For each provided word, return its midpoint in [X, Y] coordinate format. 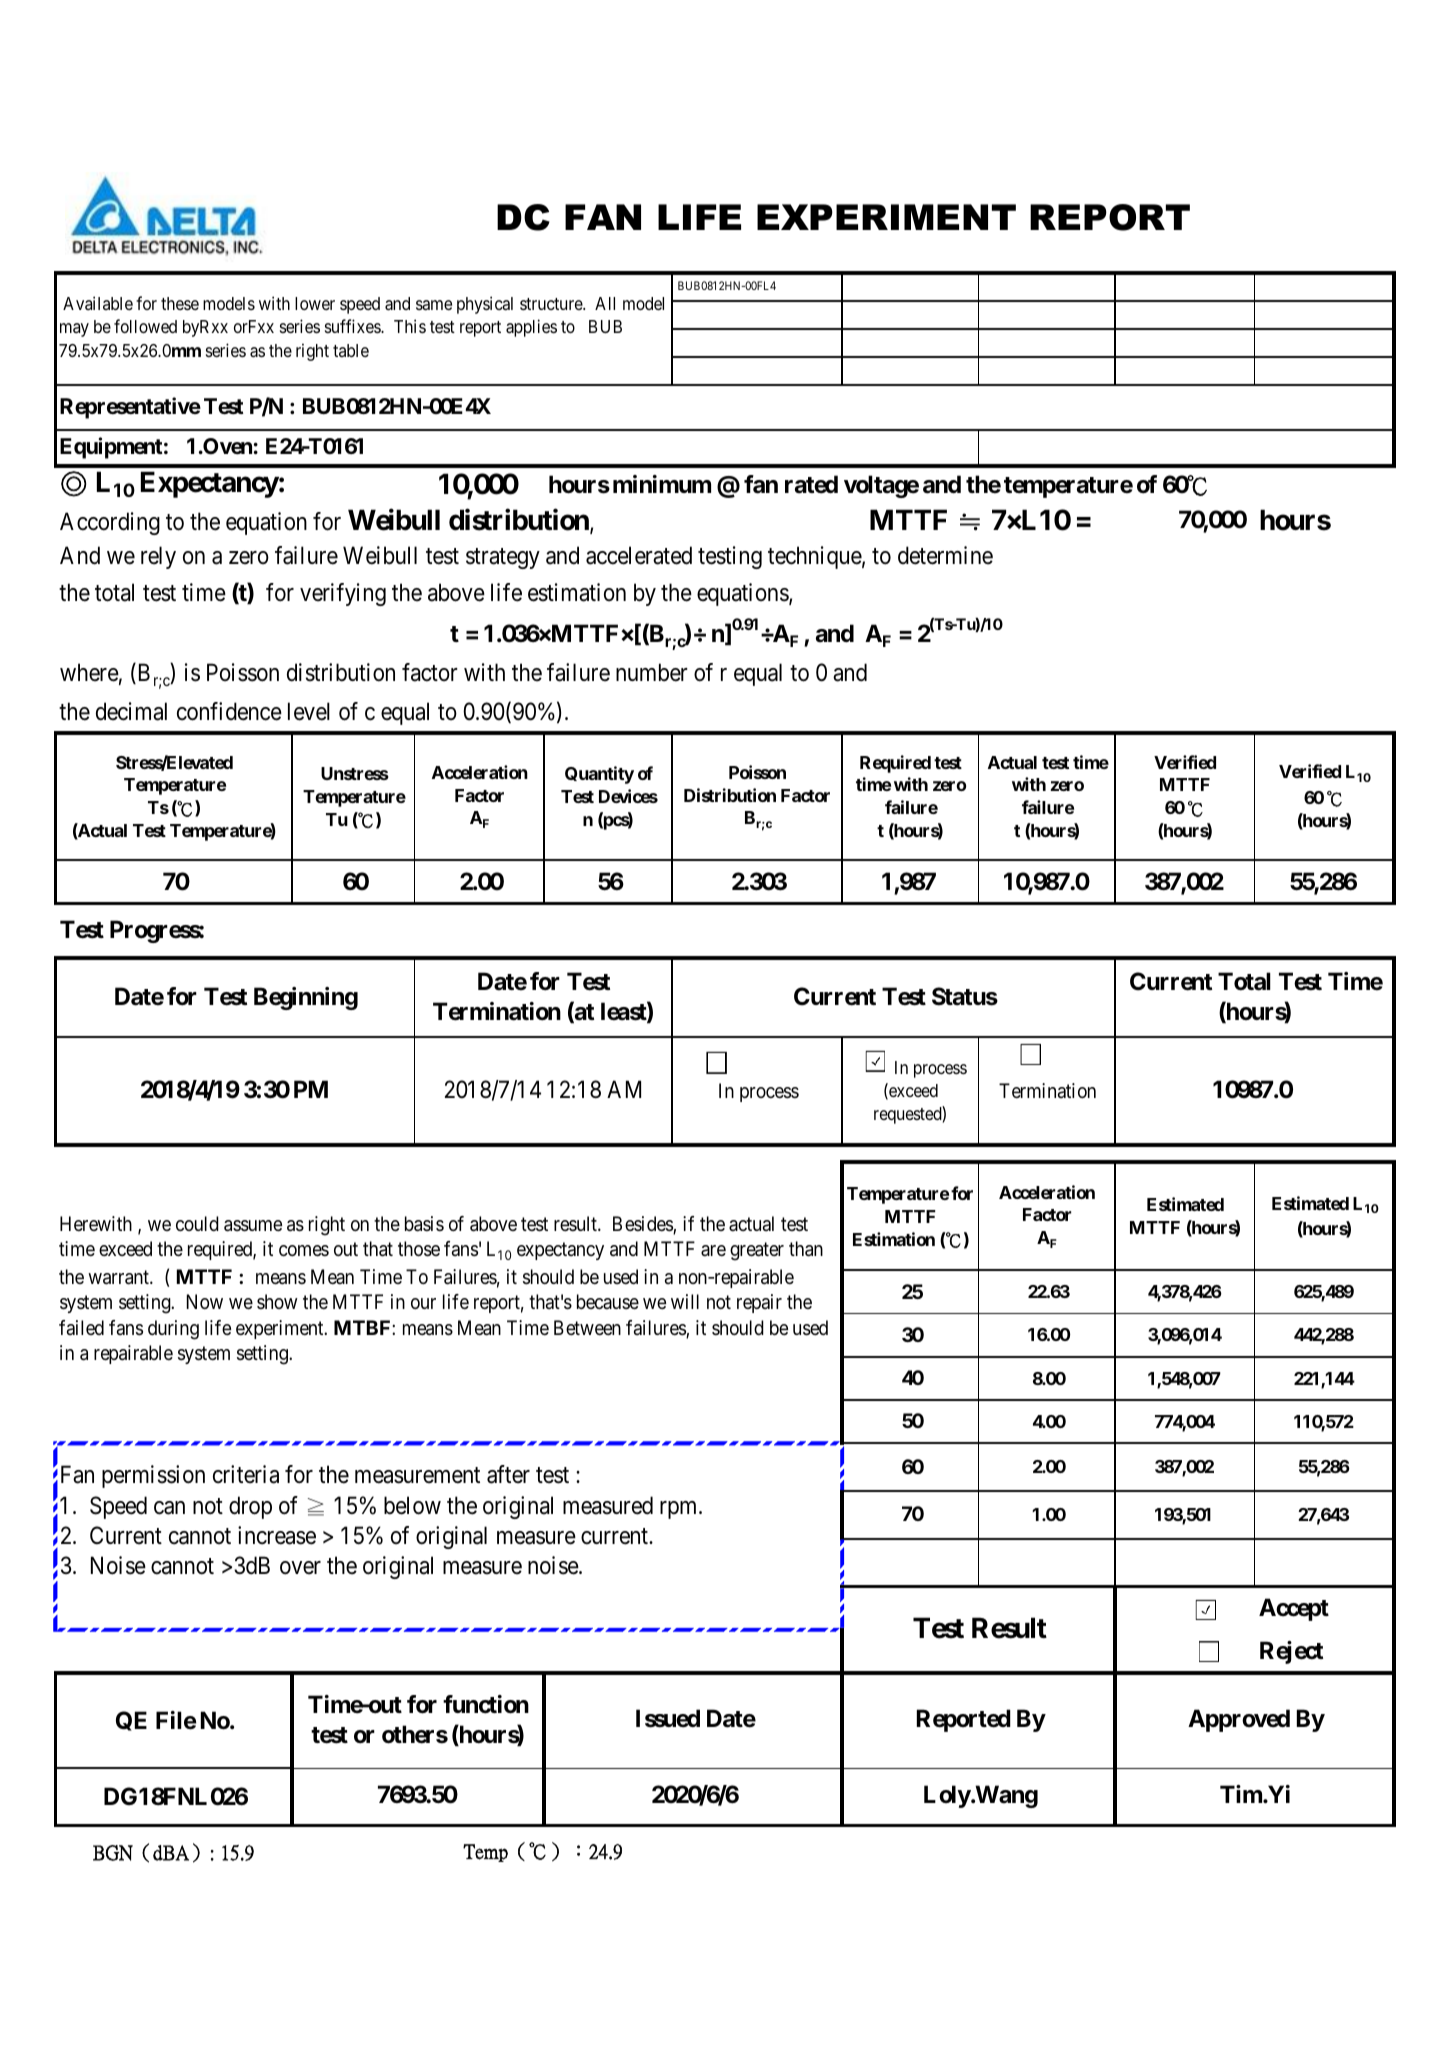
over [300, 1568]
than [806, 1249]
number [652, 672]
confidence [229, 711]
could [197, 1223]
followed [145, 326]
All [605, 303]
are [713, 1251]
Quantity [599, 775]
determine [945, 555]
